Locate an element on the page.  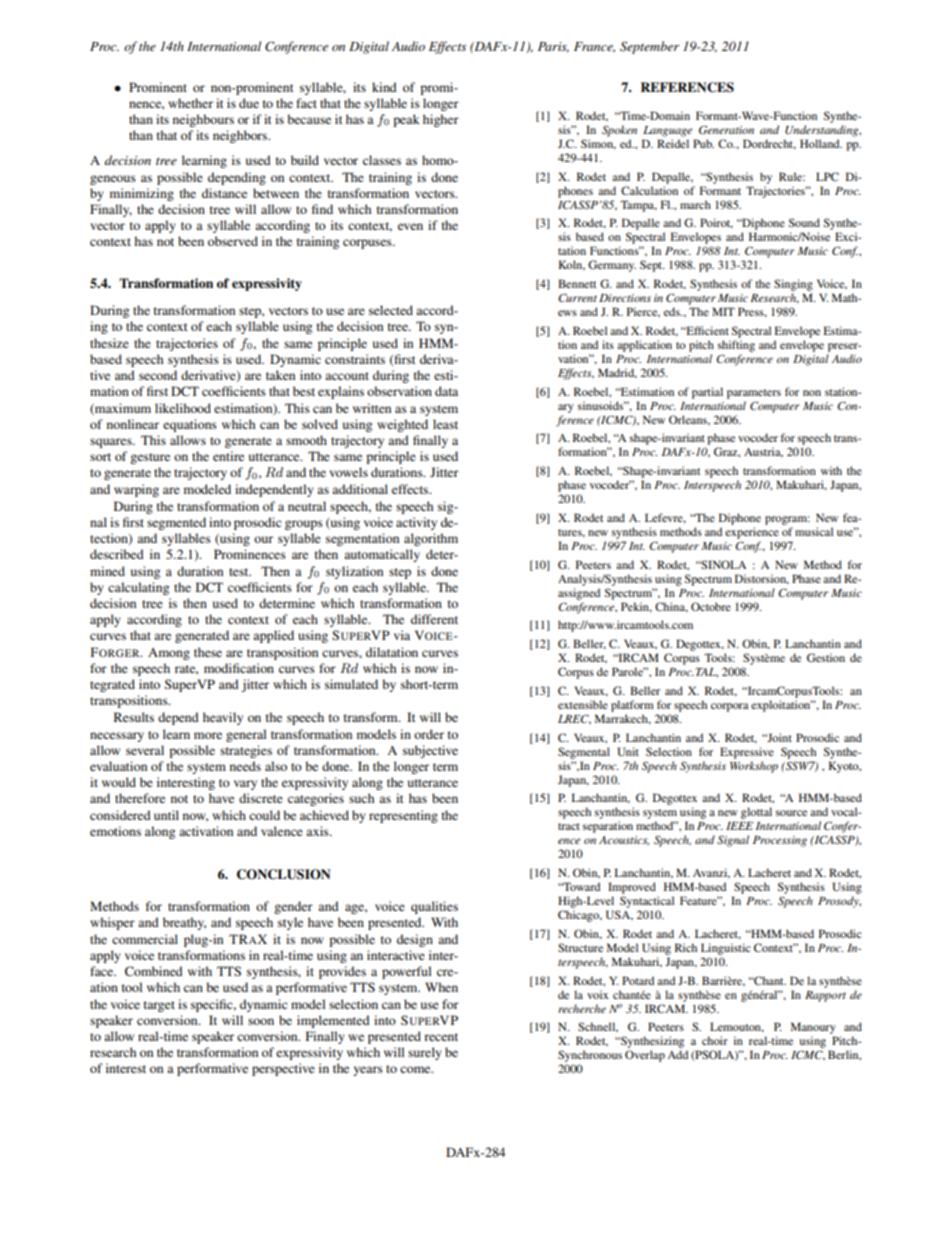
target is located at coordinates (159, 1006).
